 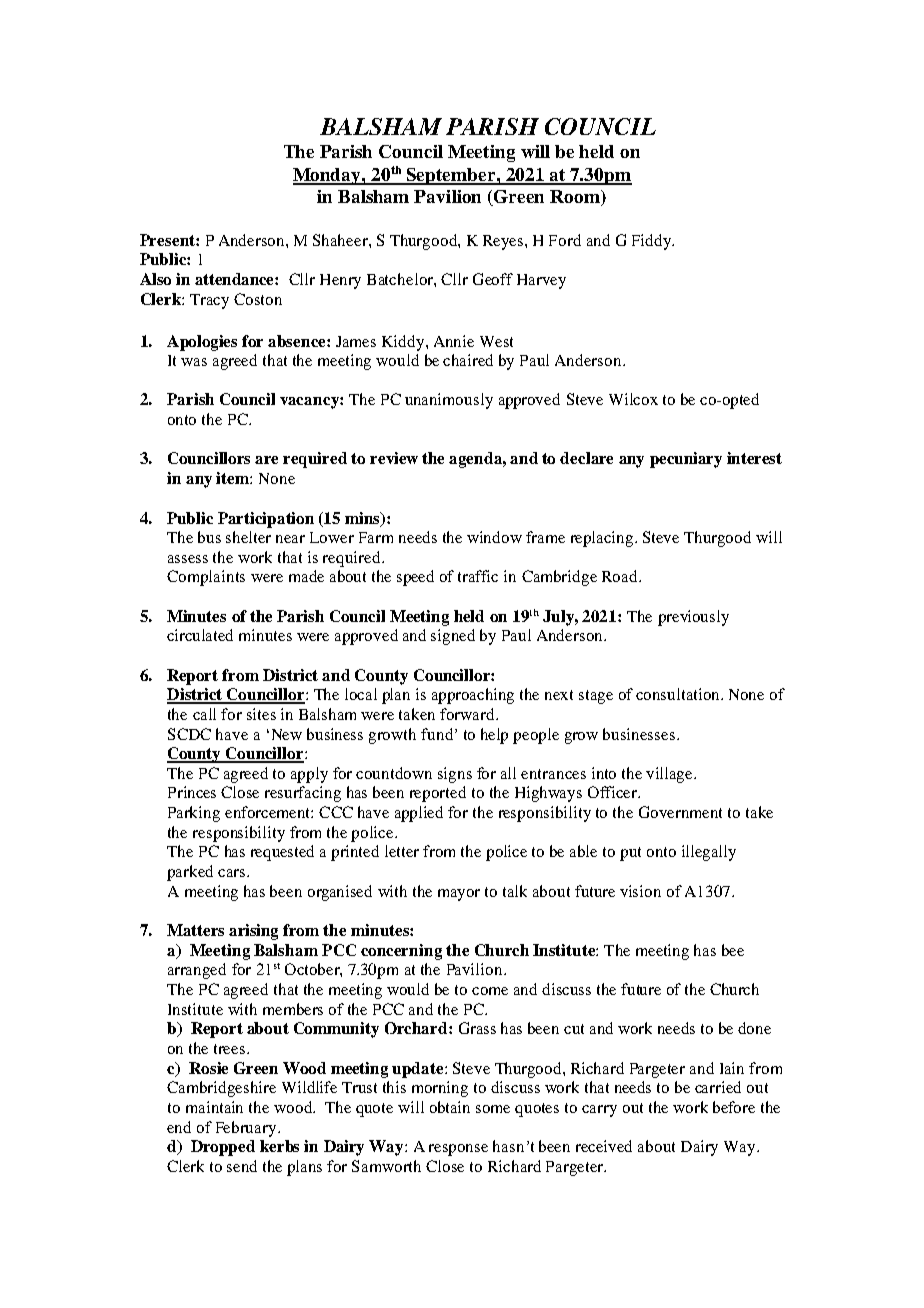 I want to click on was, so click(x=194, y=362).
